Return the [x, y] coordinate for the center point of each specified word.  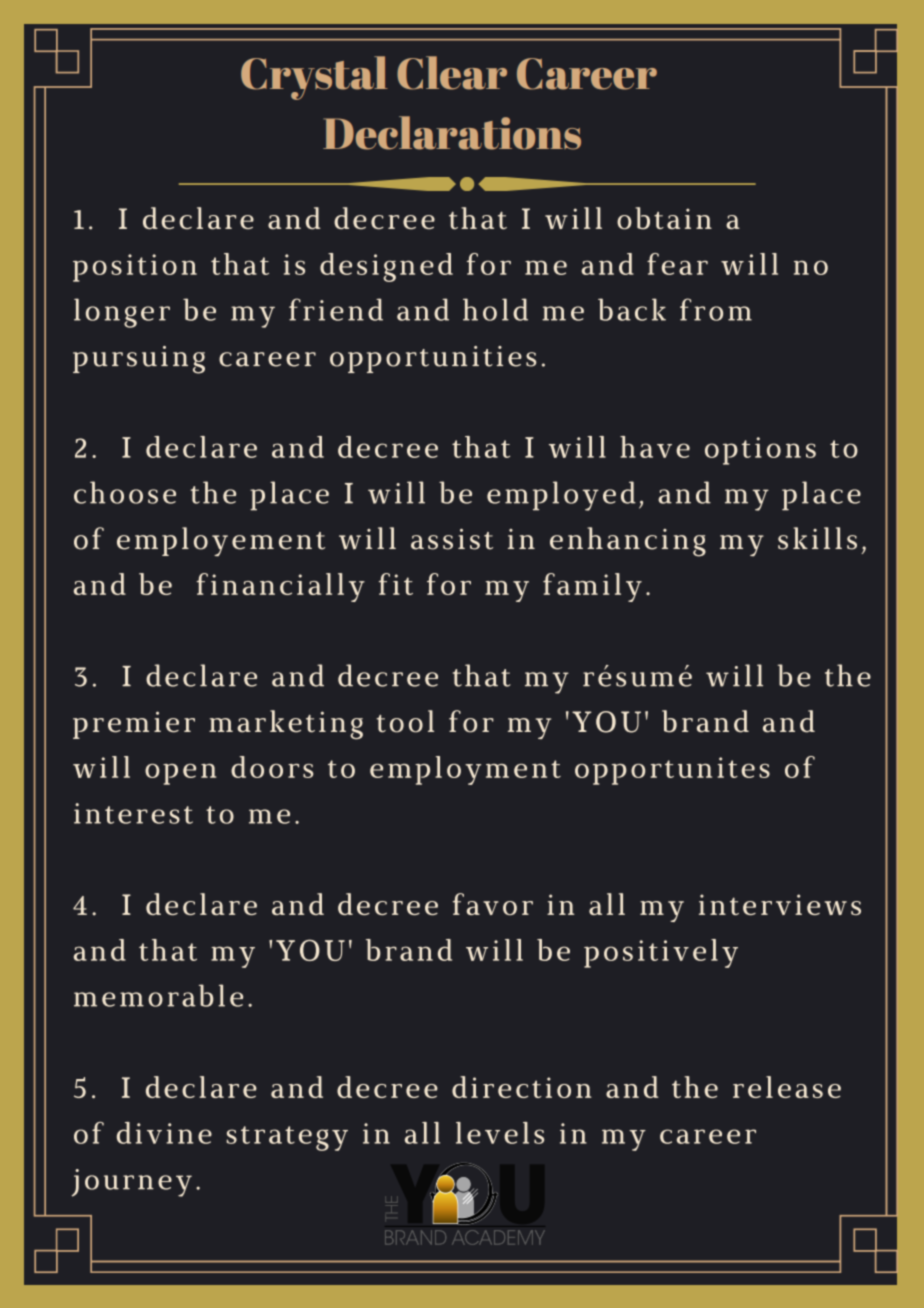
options [760, 451]
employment [465, 770]
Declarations [452, 133]
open [180, 774]
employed [561, 496]
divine [164, 1133]
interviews [780, 904]
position [135, 268]
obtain [664, 218]
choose [125, 492]
